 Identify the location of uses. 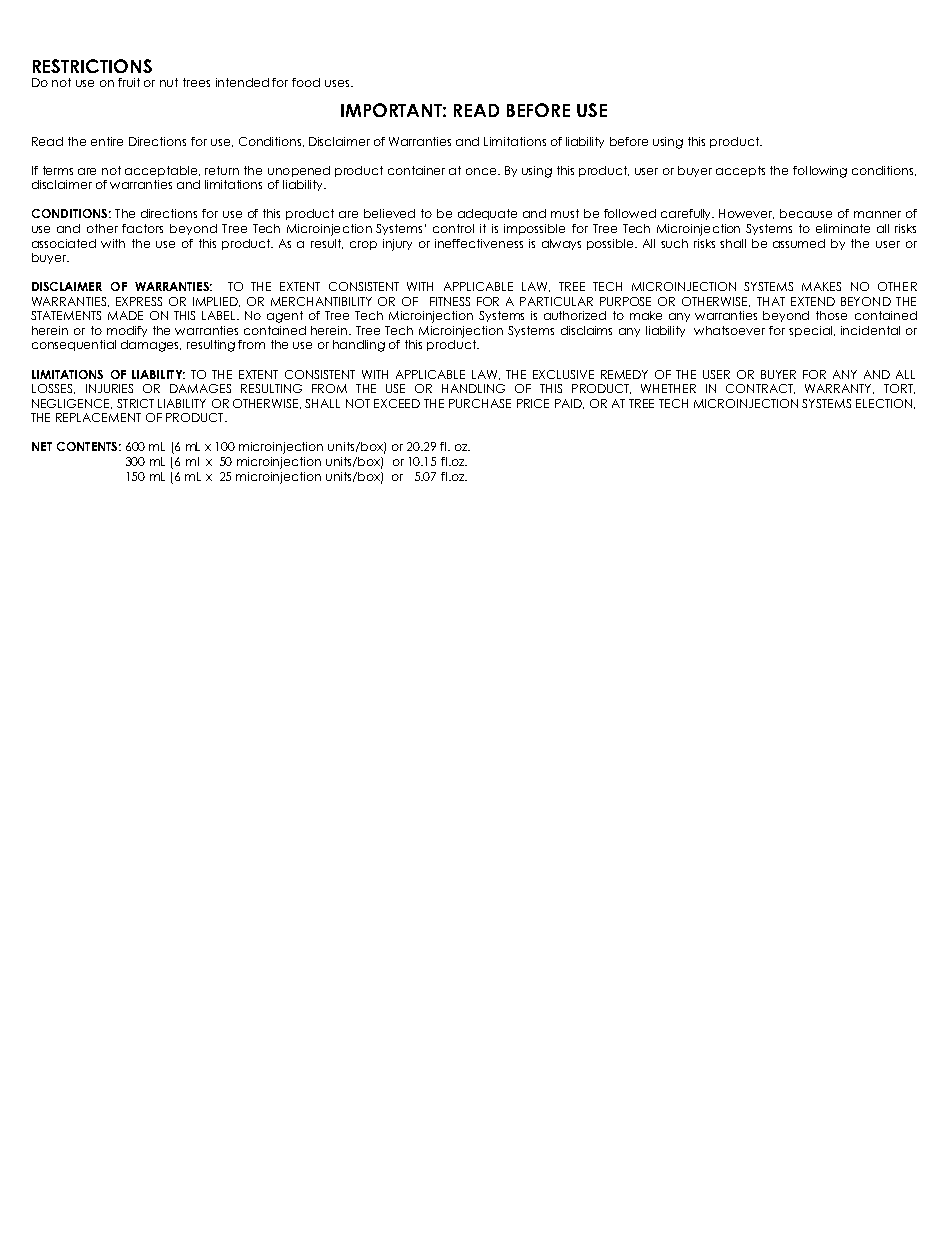
(338, 83).
